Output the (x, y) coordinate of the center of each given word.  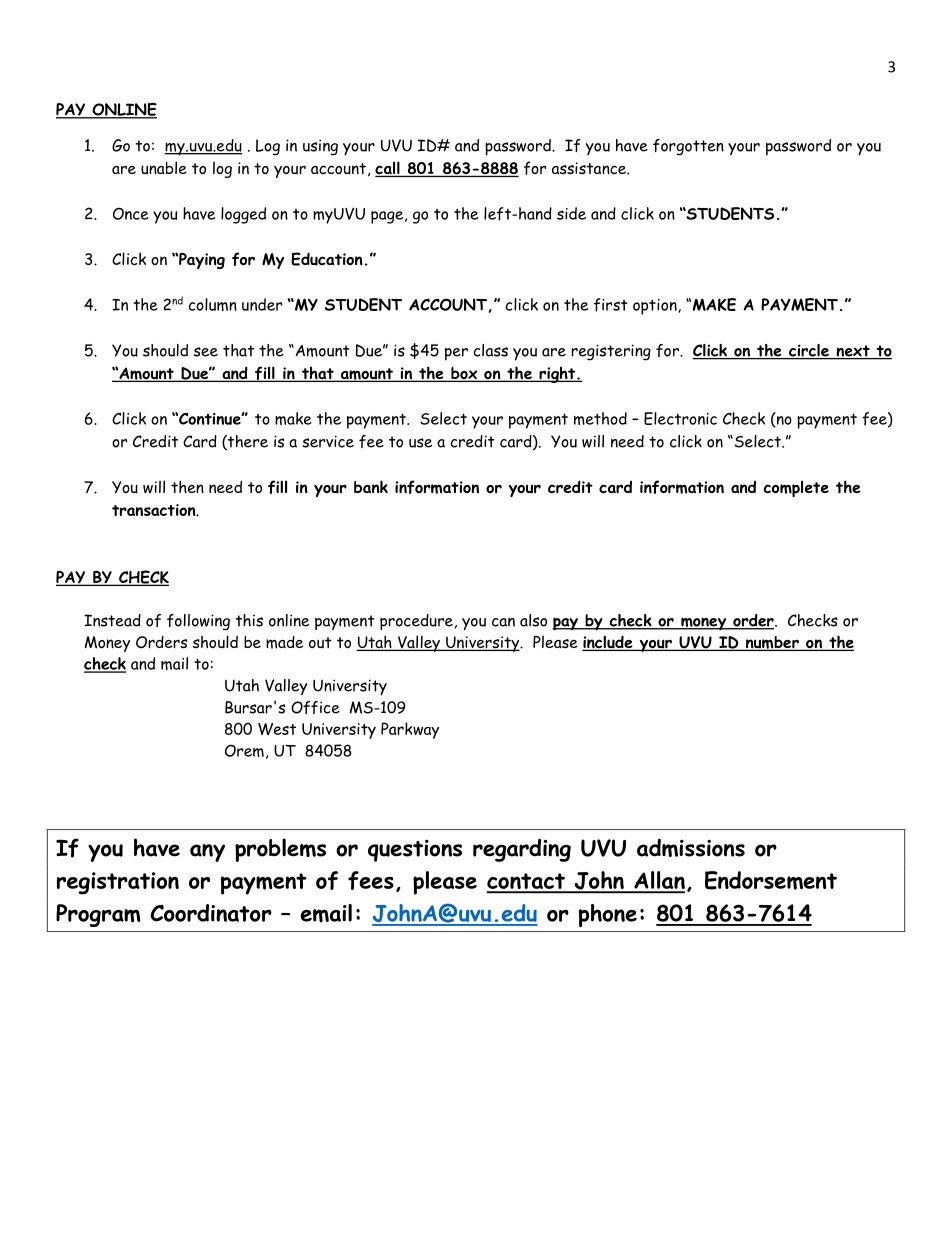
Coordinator (211, 913)
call (388, 169)
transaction (155, 510)
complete (796, 488)
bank (371, 487)
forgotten (688, 147)
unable (164, 168)
